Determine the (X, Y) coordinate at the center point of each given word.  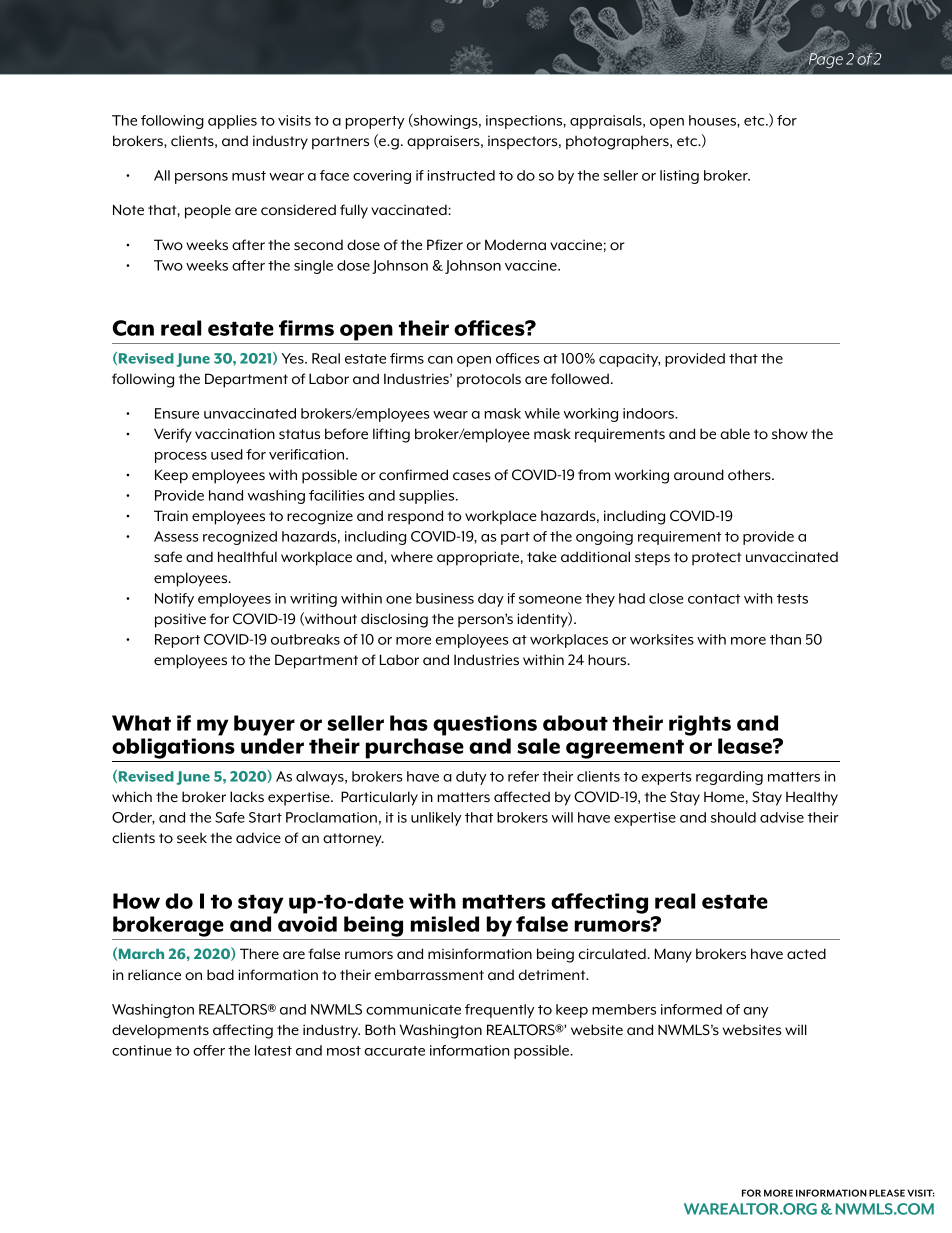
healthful (247, 556)
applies (232, 122)
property (375, 122)
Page (826, 59)
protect (716, 559)
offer (209, 1050)
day (491, 600)
